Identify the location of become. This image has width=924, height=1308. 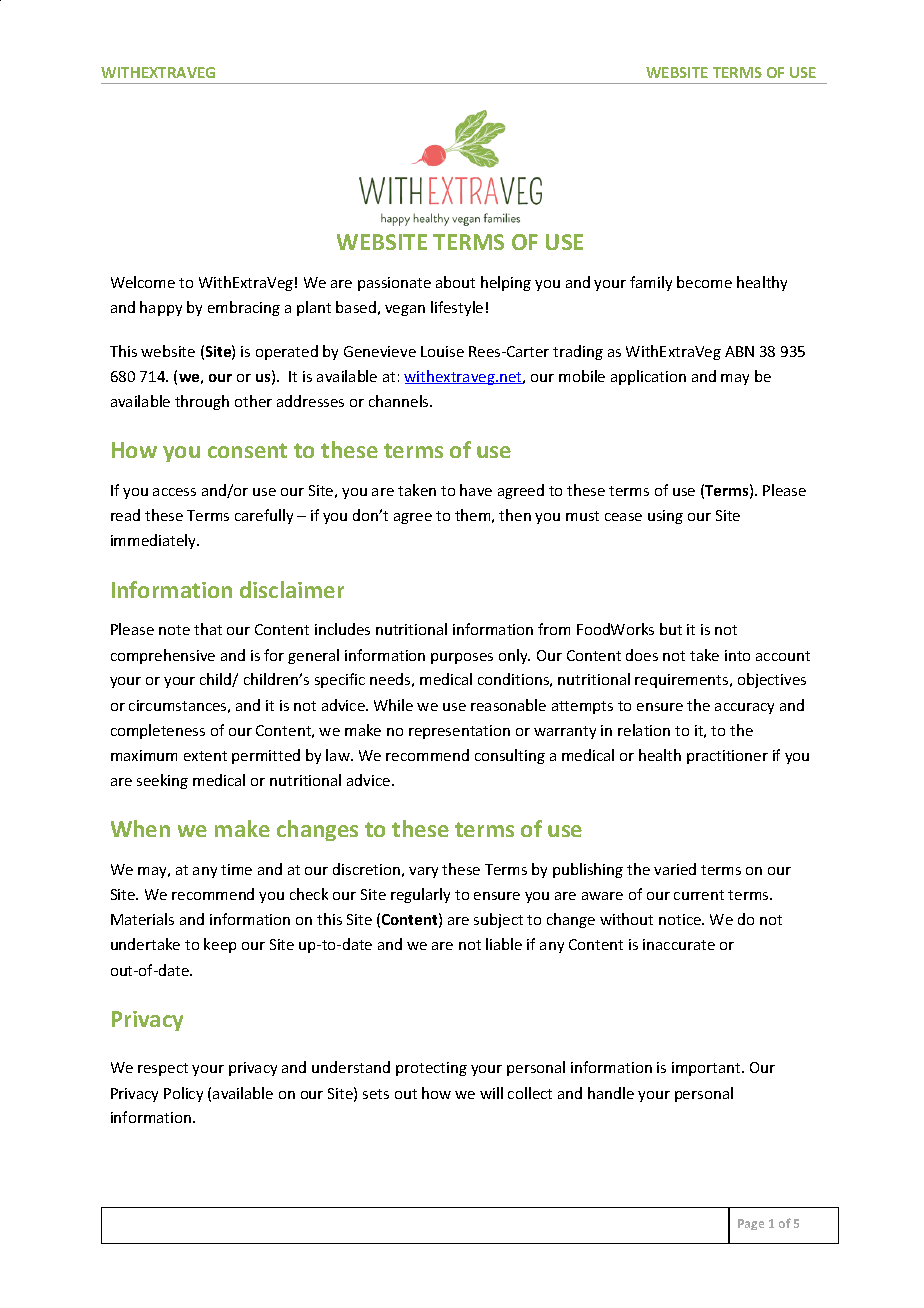
(704, 282).
